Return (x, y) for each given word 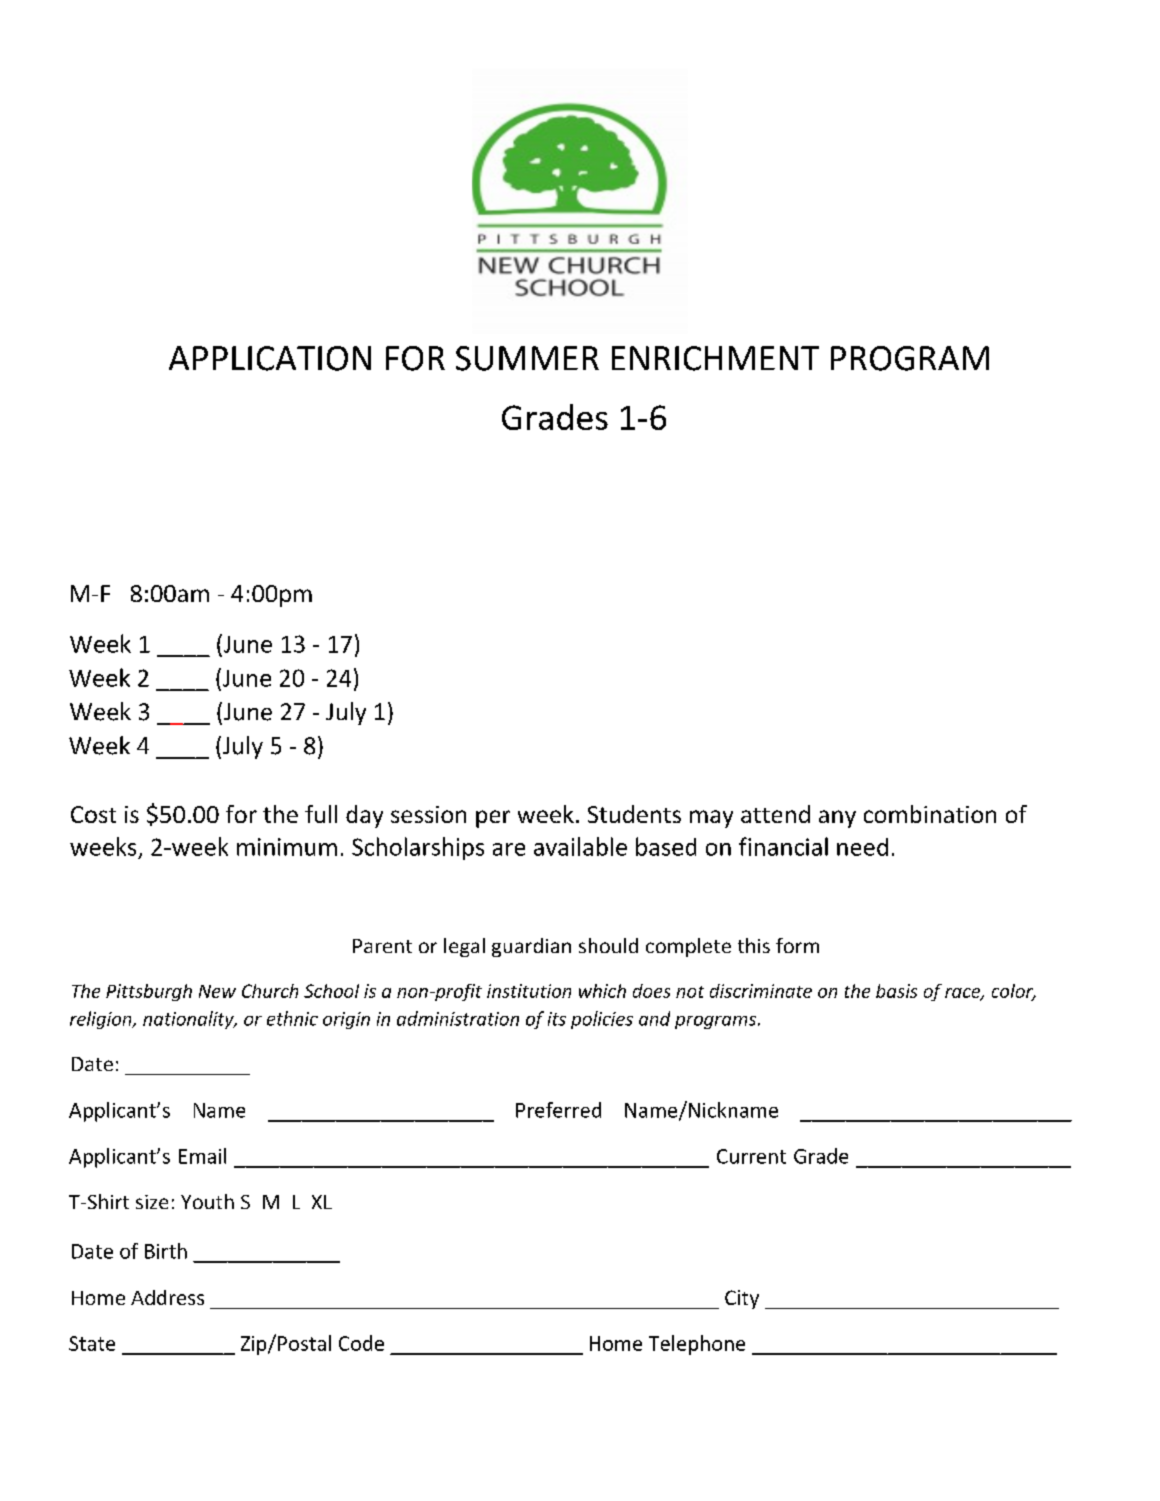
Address (167, 1297)
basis (896, 991)
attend (775, 814)
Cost (93, 814)
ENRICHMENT (715, 358)
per (493, 819)
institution (529, 991)
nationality (189, 1020)
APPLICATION (270, 358)
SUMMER (527, 358)
